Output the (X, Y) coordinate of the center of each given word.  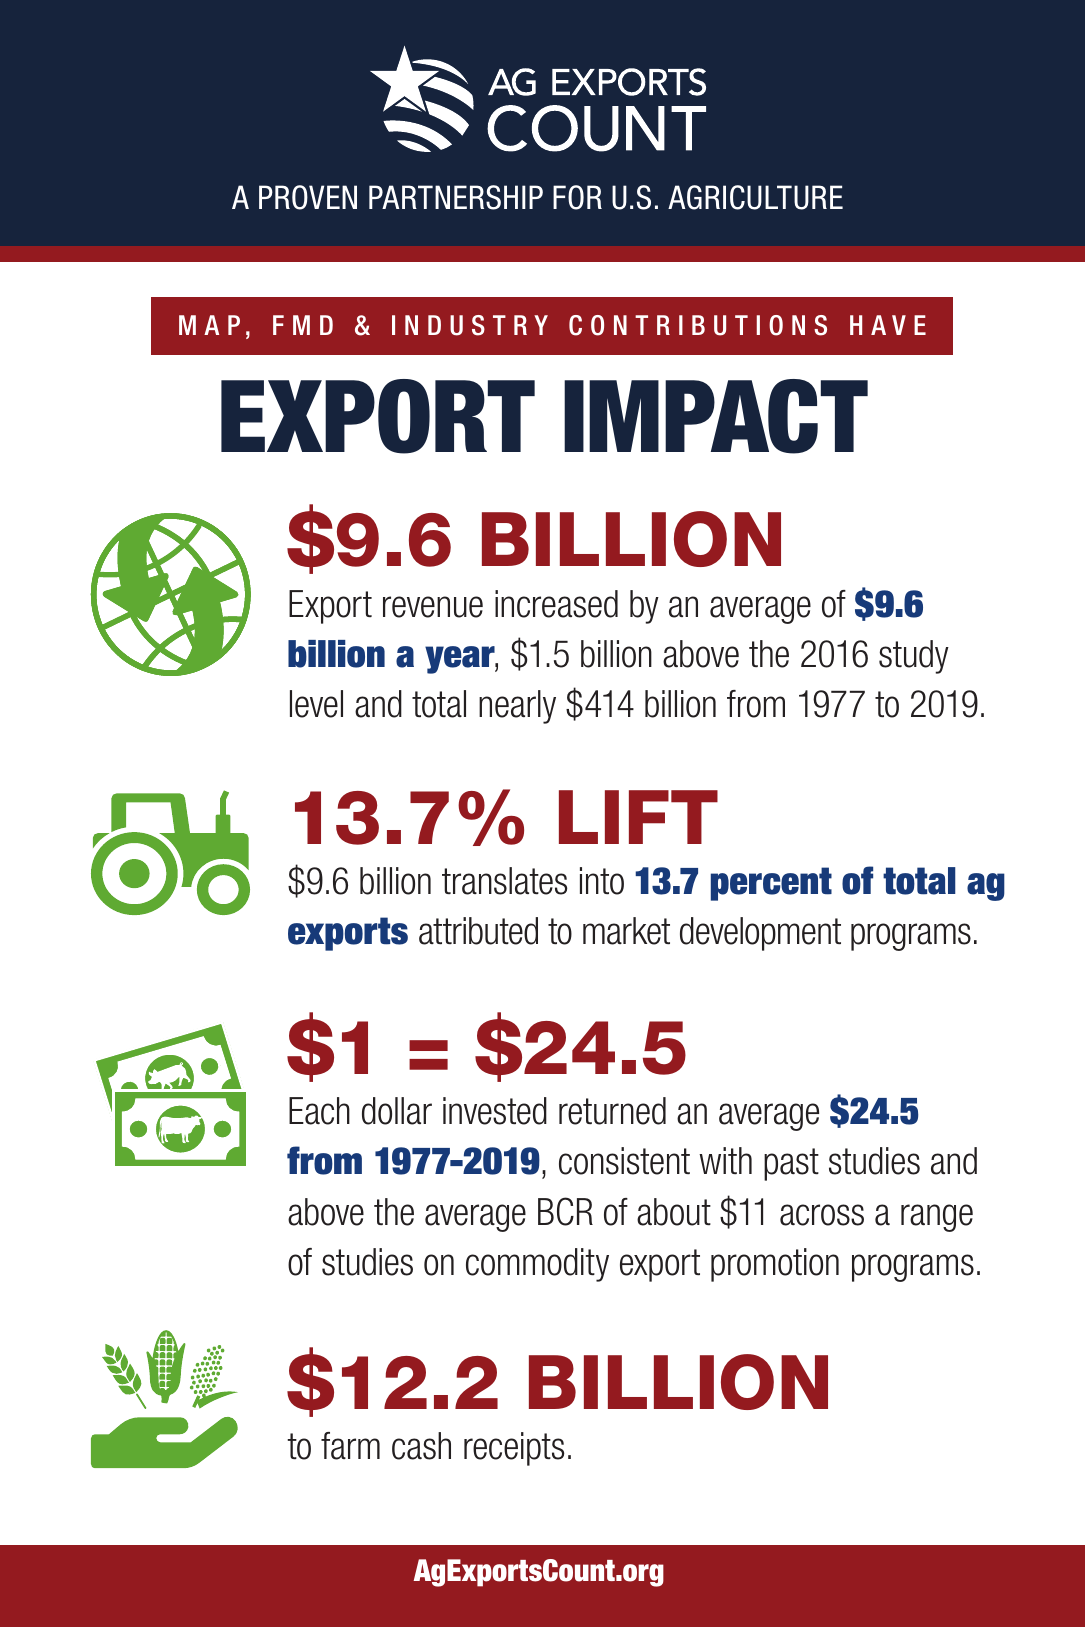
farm (350, 1446)
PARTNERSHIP (456, 197)
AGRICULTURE (755, 197)
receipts (514, 1449)
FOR (577, 197)
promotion (775, 1265)
